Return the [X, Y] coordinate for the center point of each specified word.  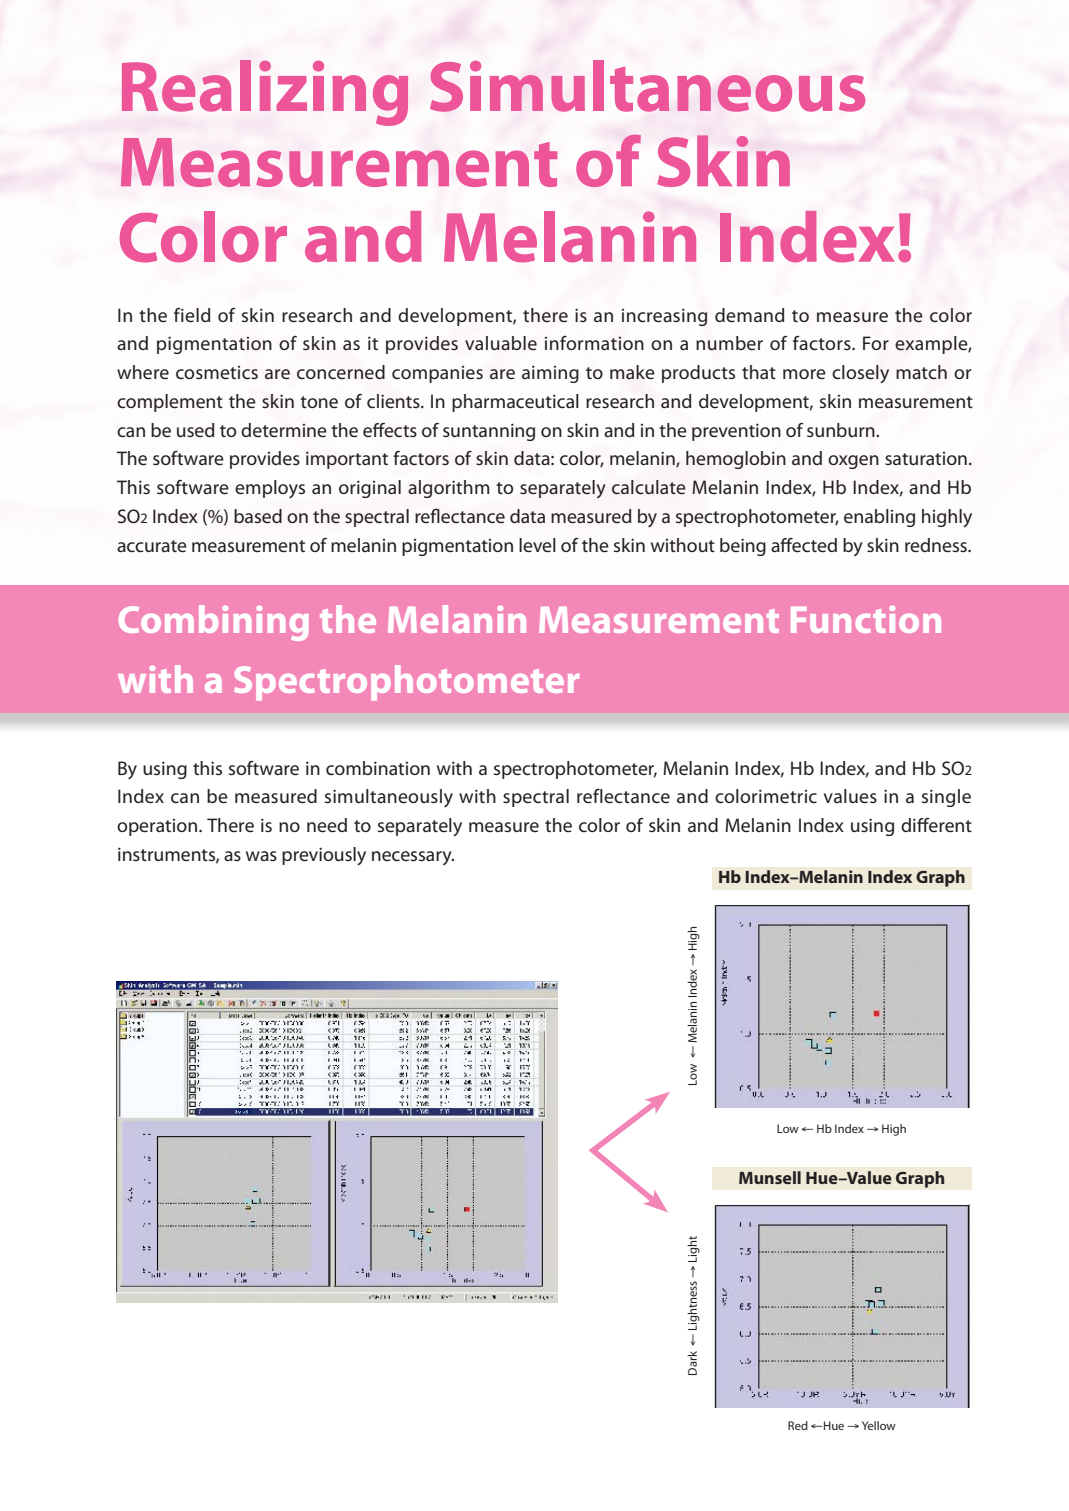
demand [749, 315]
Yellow [879, 1425]
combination [378, 768]
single [946, 798]
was [261, 856]
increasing [664, 317]
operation [158, 827]
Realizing [265, 93]
